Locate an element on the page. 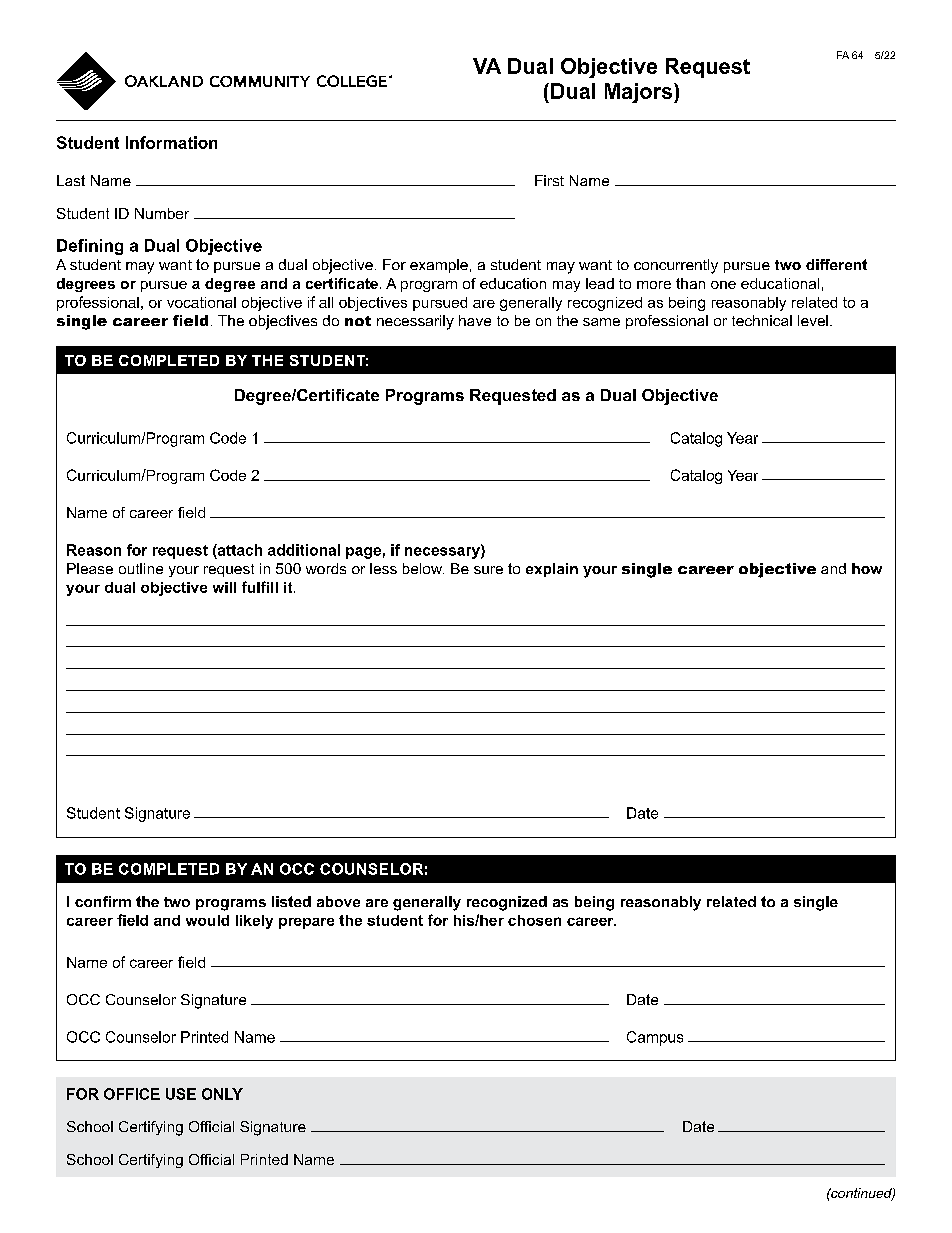  how is located at coordinates (867, 568).
